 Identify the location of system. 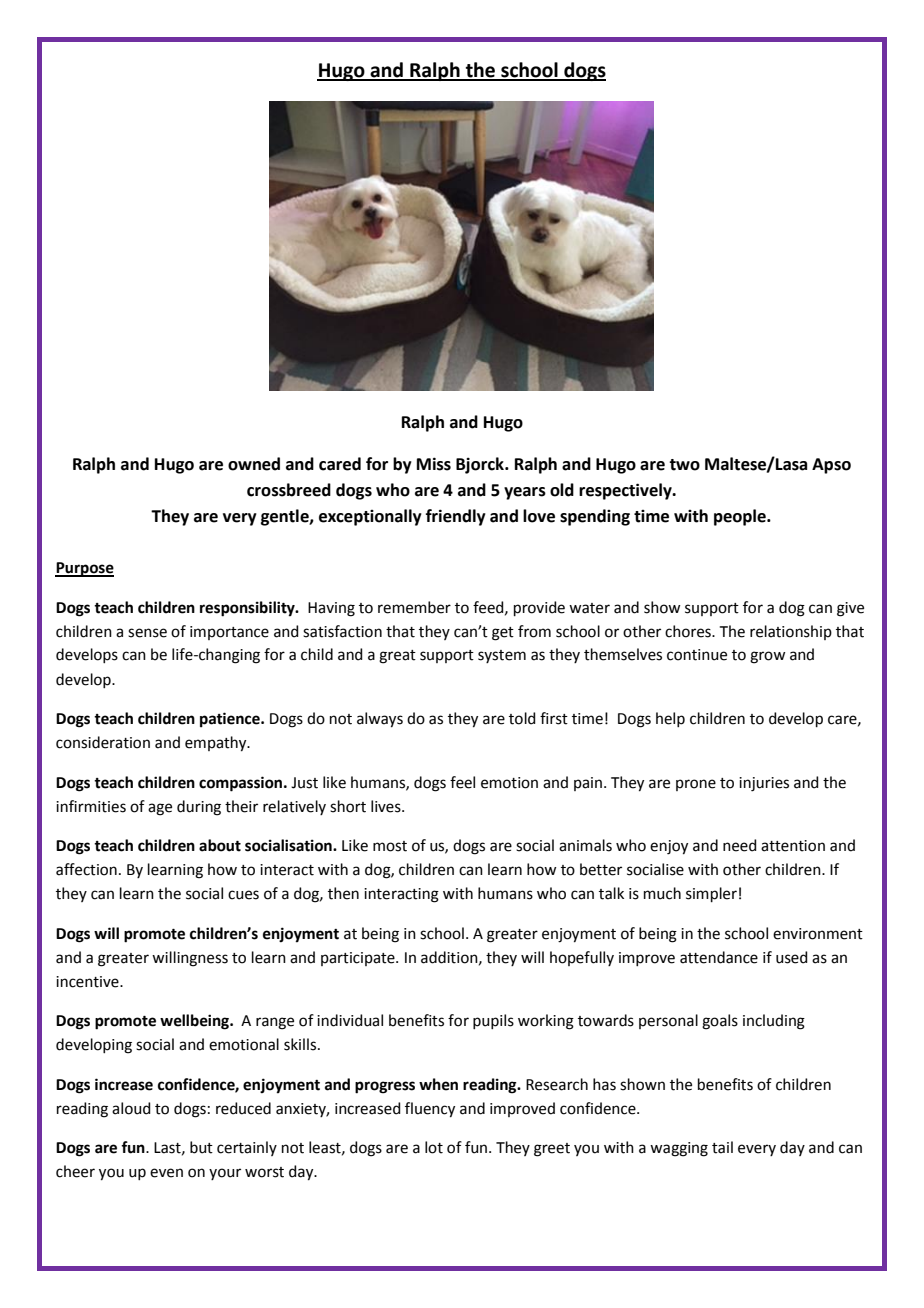
(502, 656).
